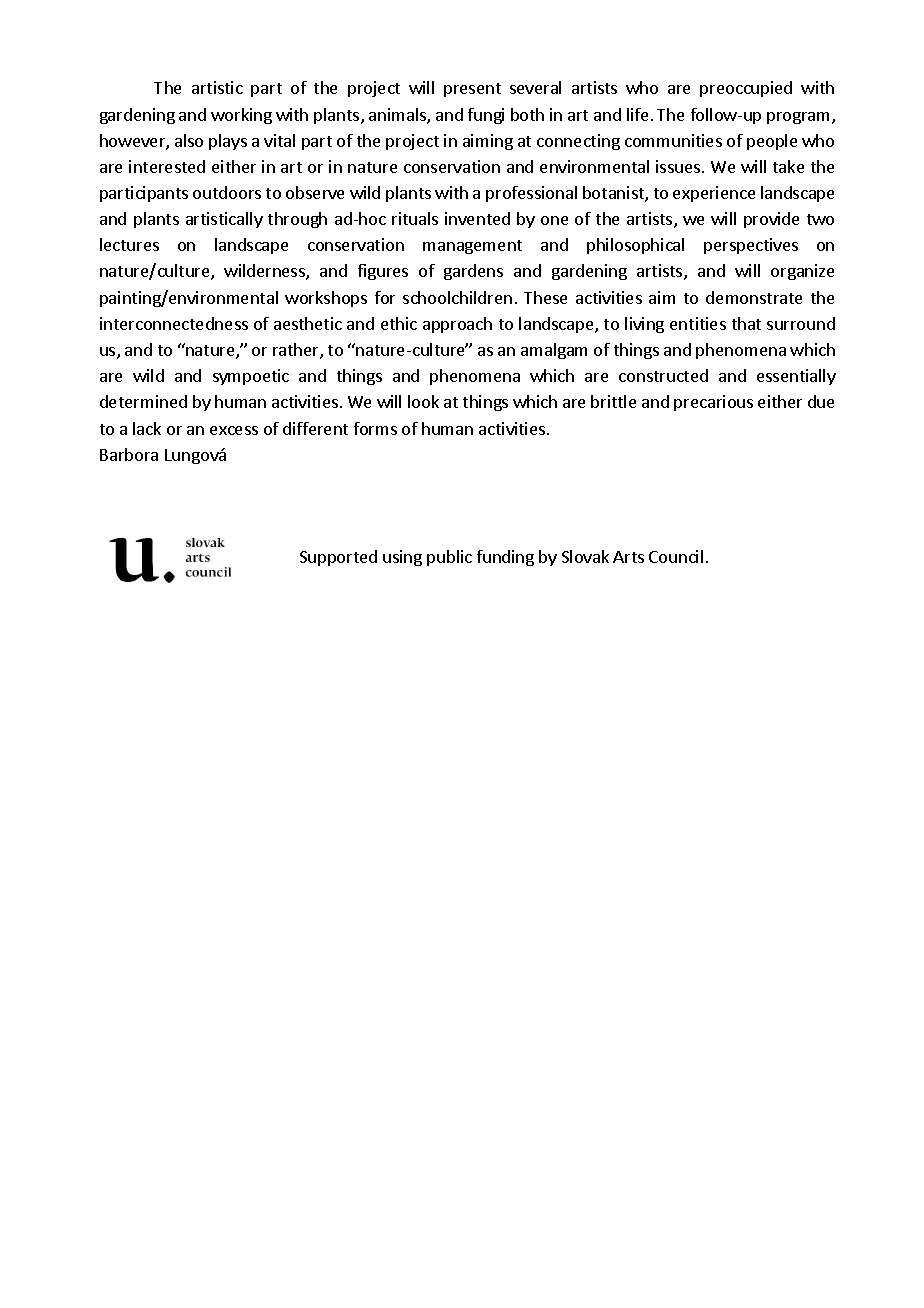 The image size is (924, 1308). I want to click on working, so click(241, 116).
